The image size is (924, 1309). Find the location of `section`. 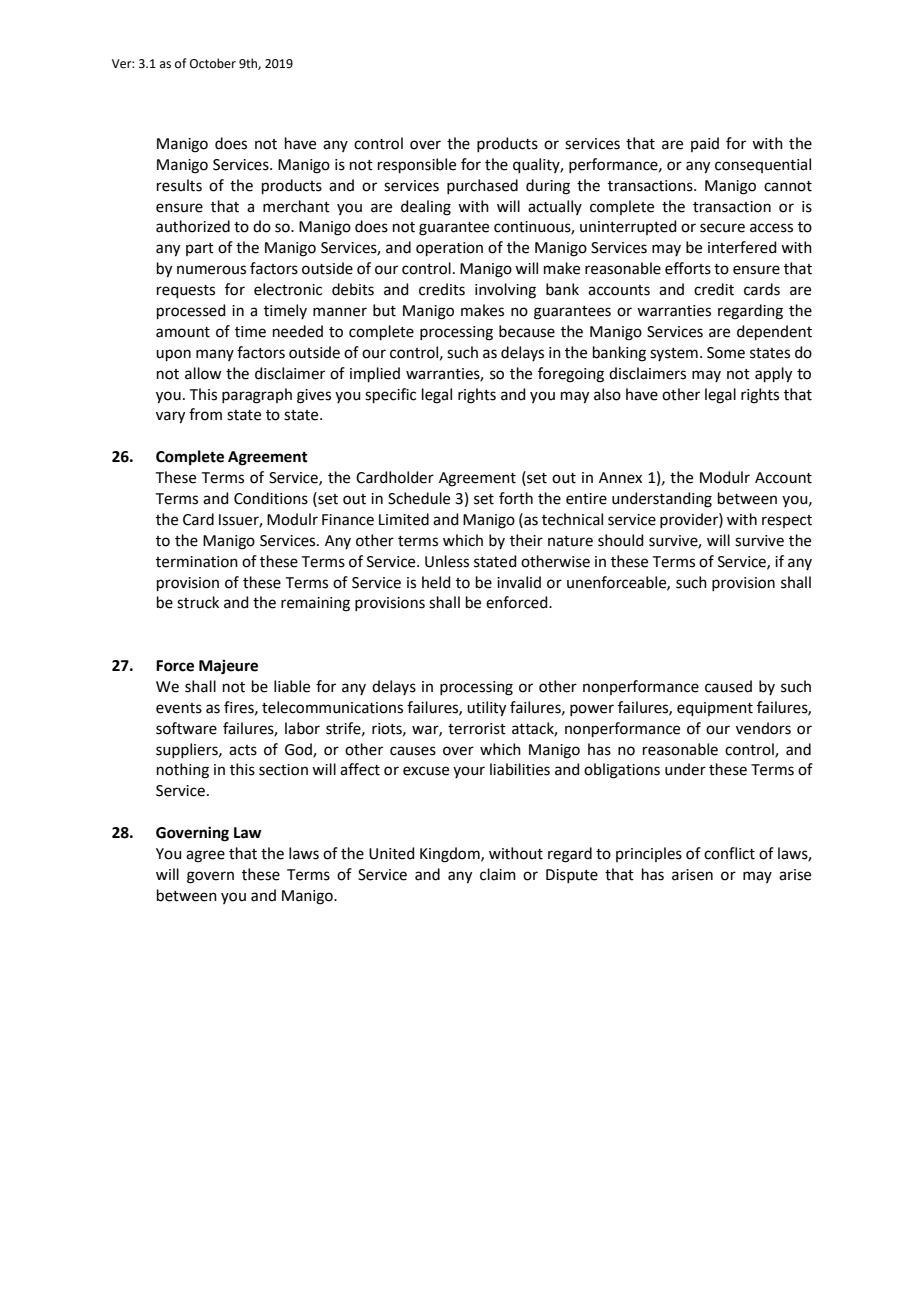

section is located at coordinates (283, 770).
